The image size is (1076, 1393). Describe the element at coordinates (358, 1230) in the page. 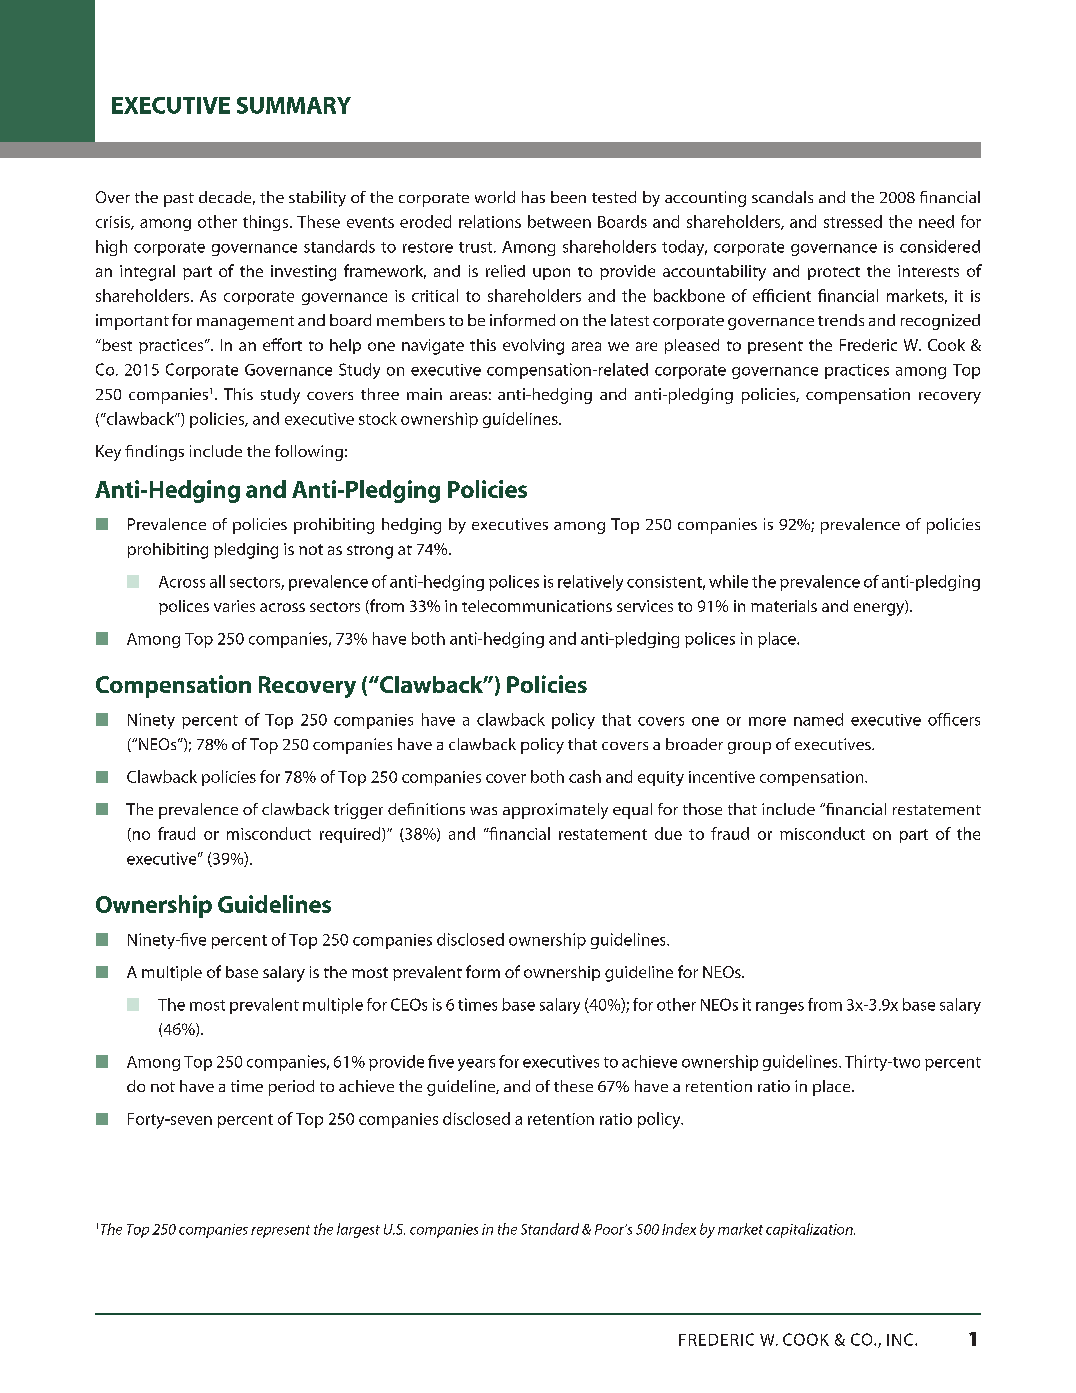

I see `largest` at that location.
